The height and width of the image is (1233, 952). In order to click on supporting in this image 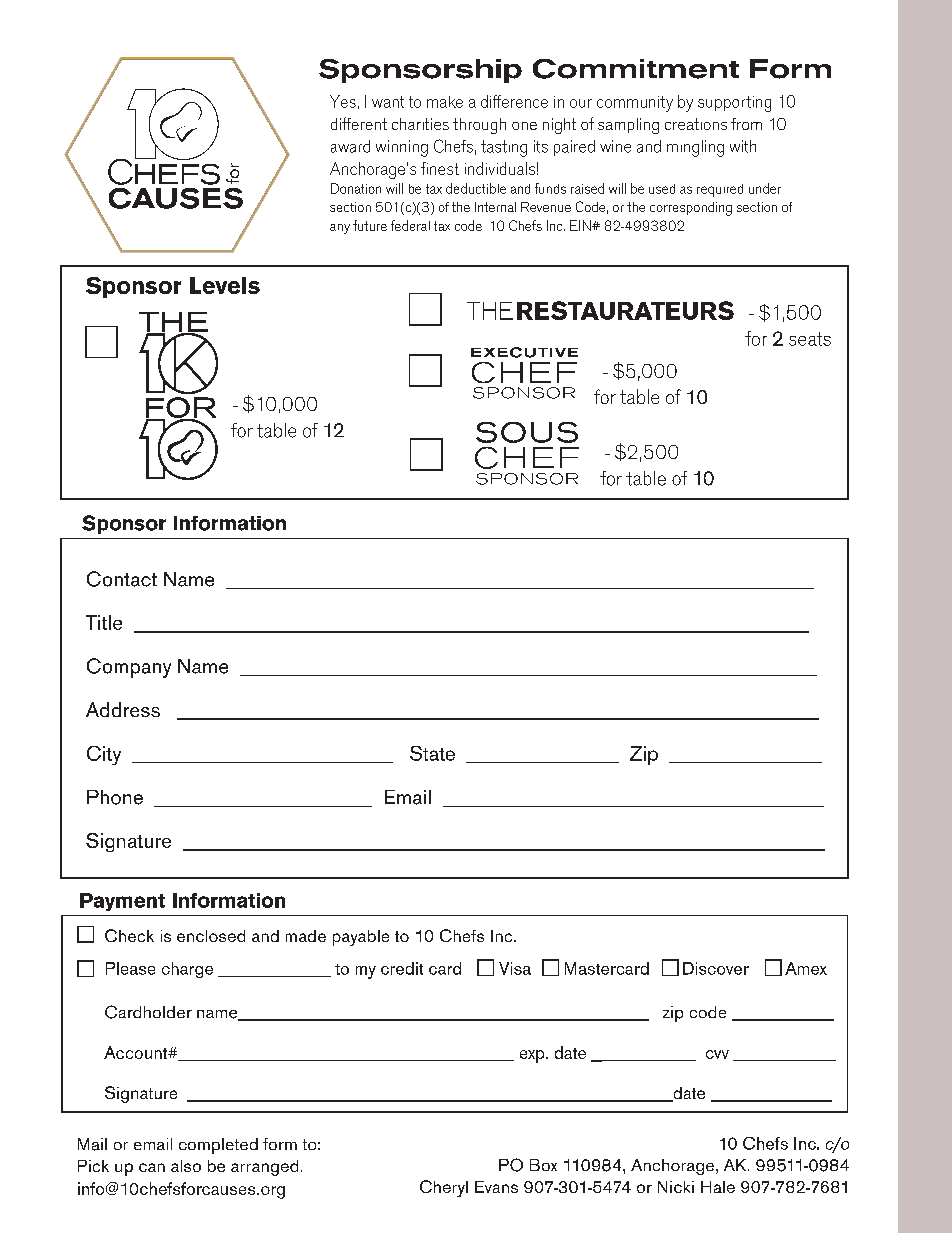, I will do `click(734, 104)`.
